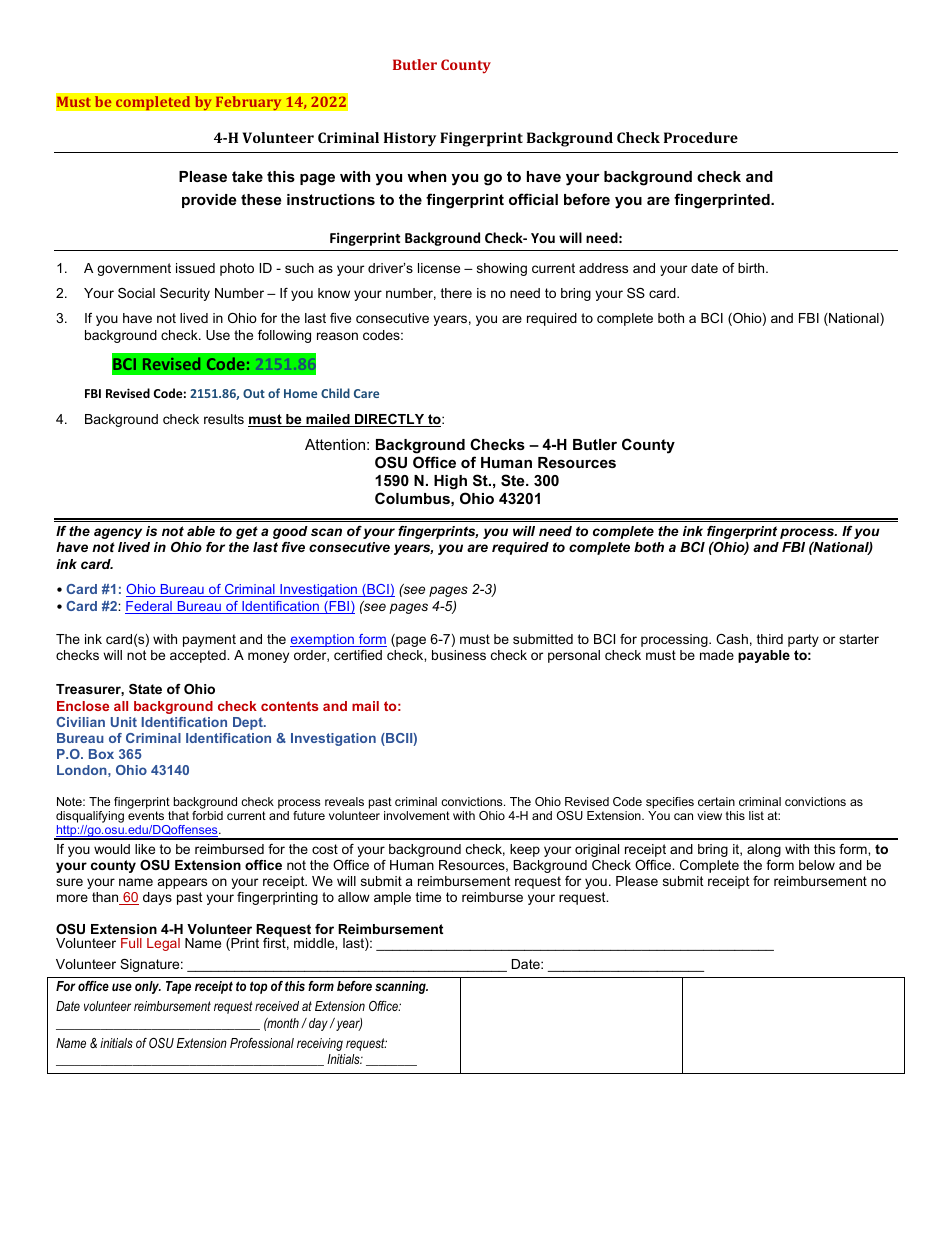 The image size is (952, 1233). I want to click on business, so click(459, 655).
